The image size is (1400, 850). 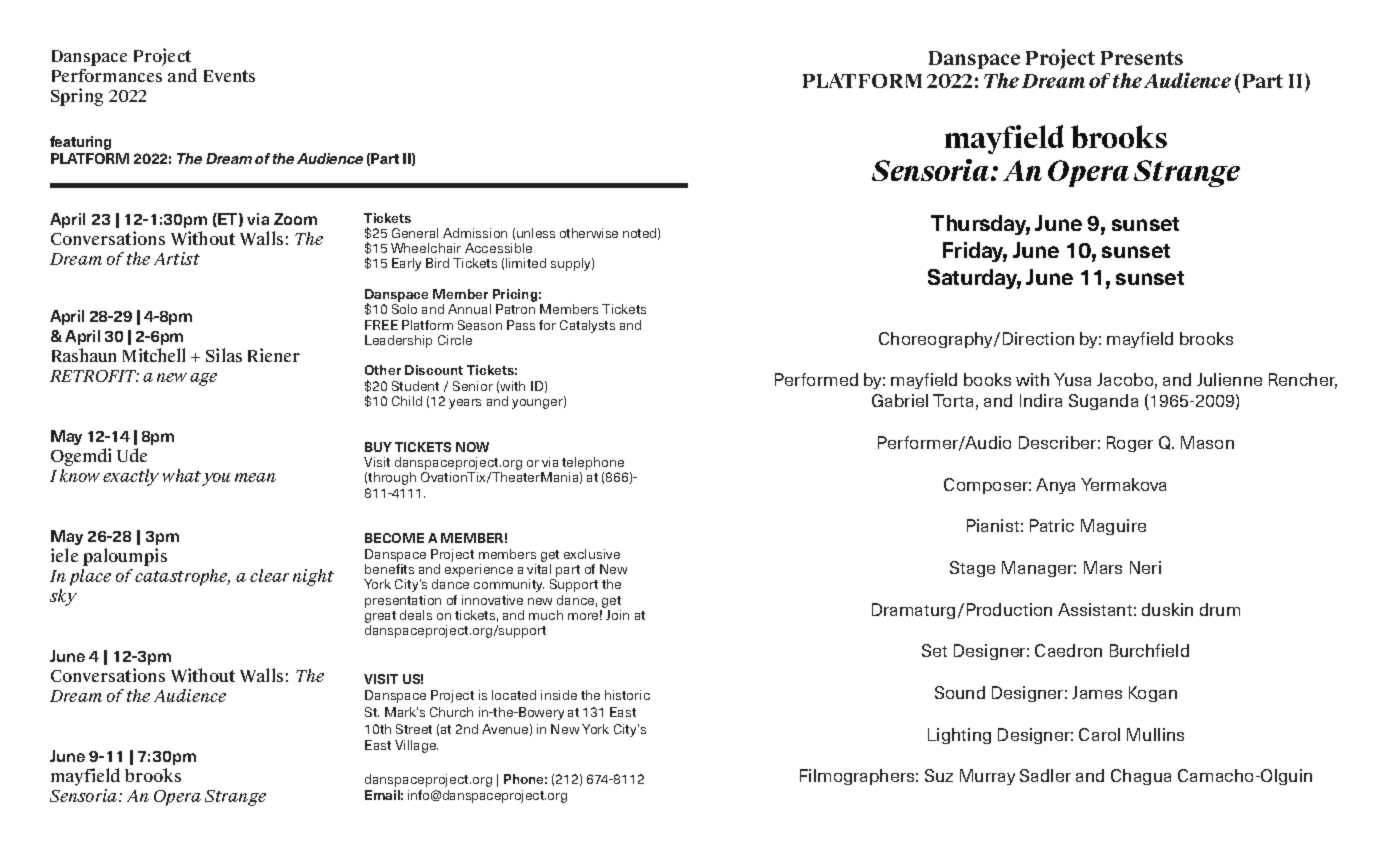 I want to click on Events, so click(x=229, y=76).
